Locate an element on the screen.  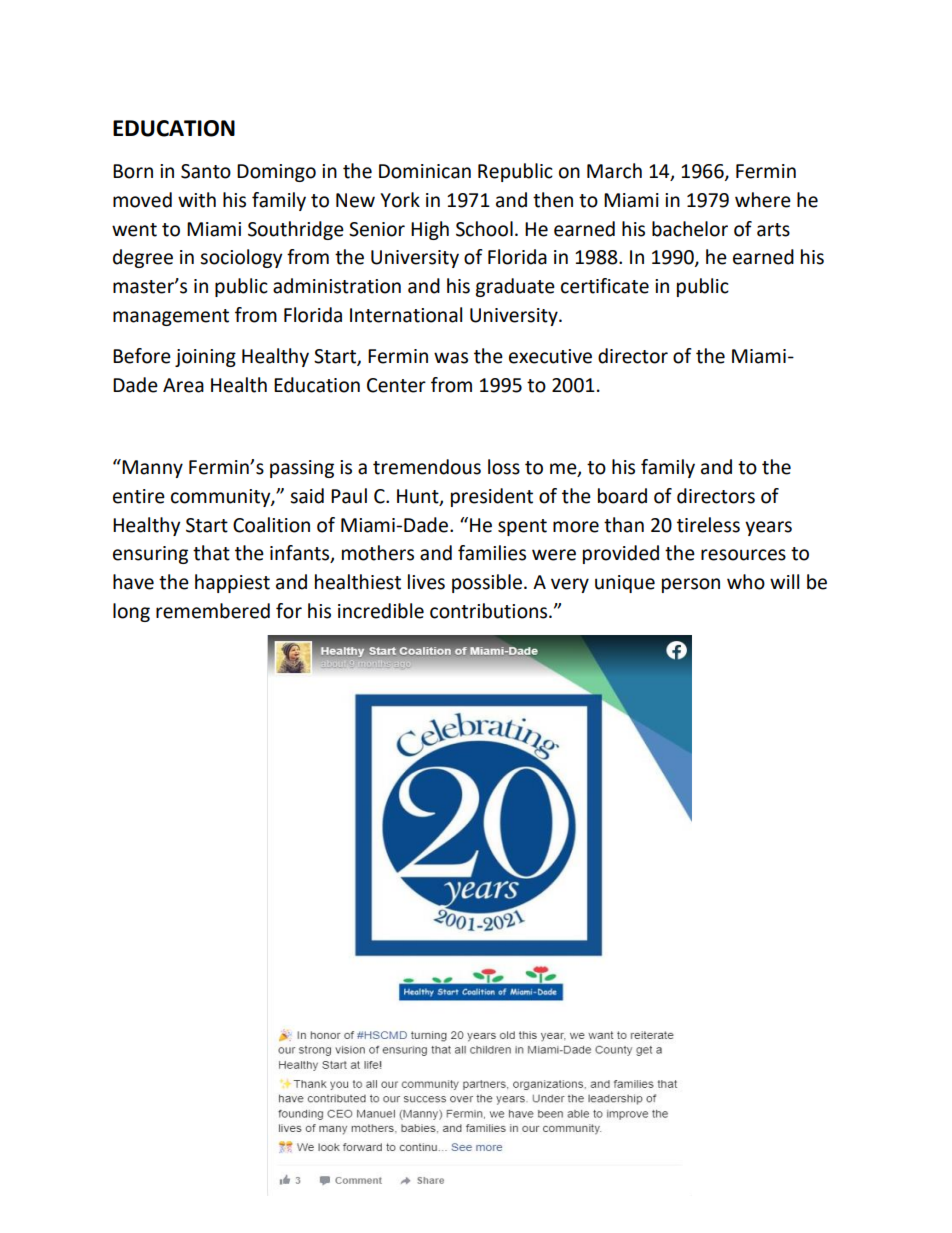
where is located at coordinates (763, 200).
